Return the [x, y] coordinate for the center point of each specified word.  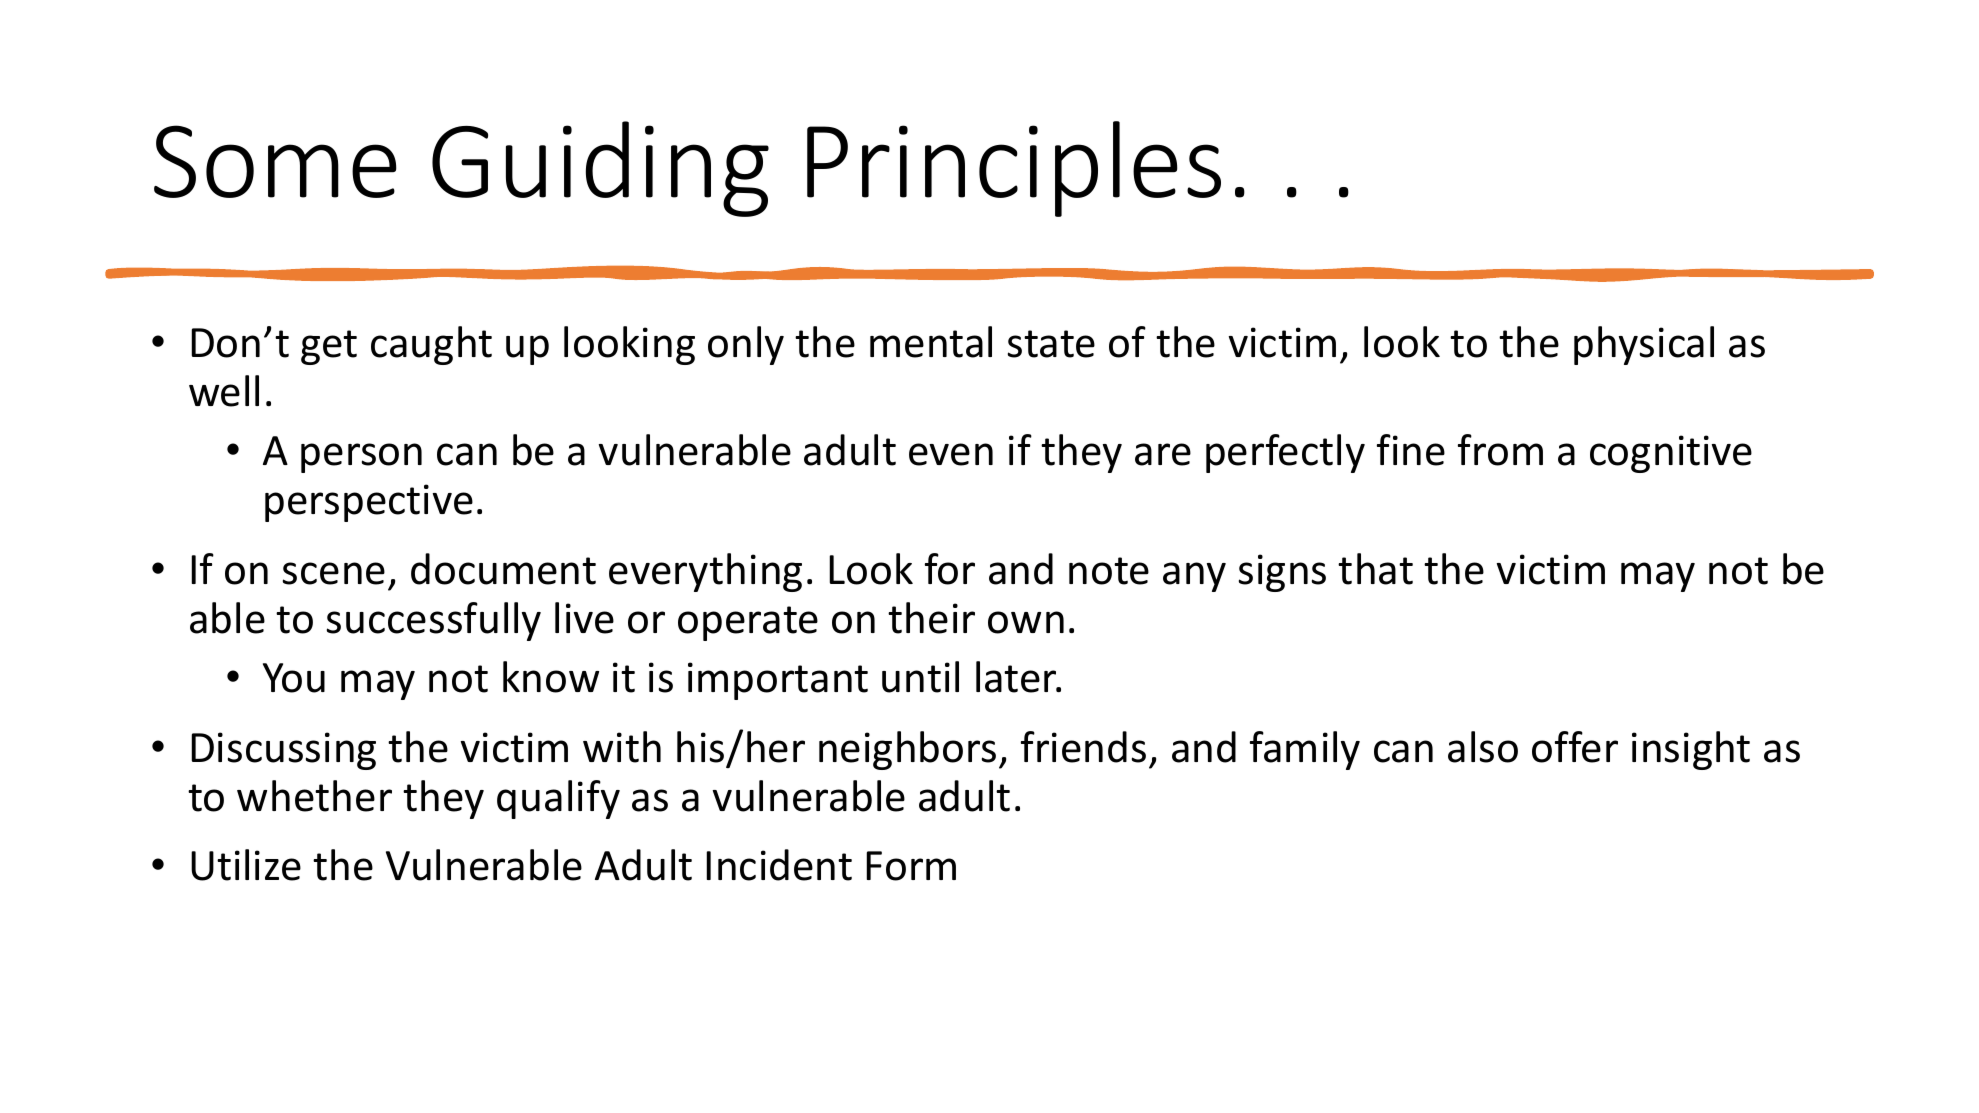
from [1500, 450]
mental [931, 342]
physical [1644, 345]
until [920, 677]
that [1375, 569]
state [1051, 344]
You [294, 678]
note [1109, 571]
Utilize [246, 865]
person [361, 458]
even [951, 454]
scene [334, 573]
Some [275, 161]
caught [431, 345]
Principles [1014, 169]
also [1483, 747]
